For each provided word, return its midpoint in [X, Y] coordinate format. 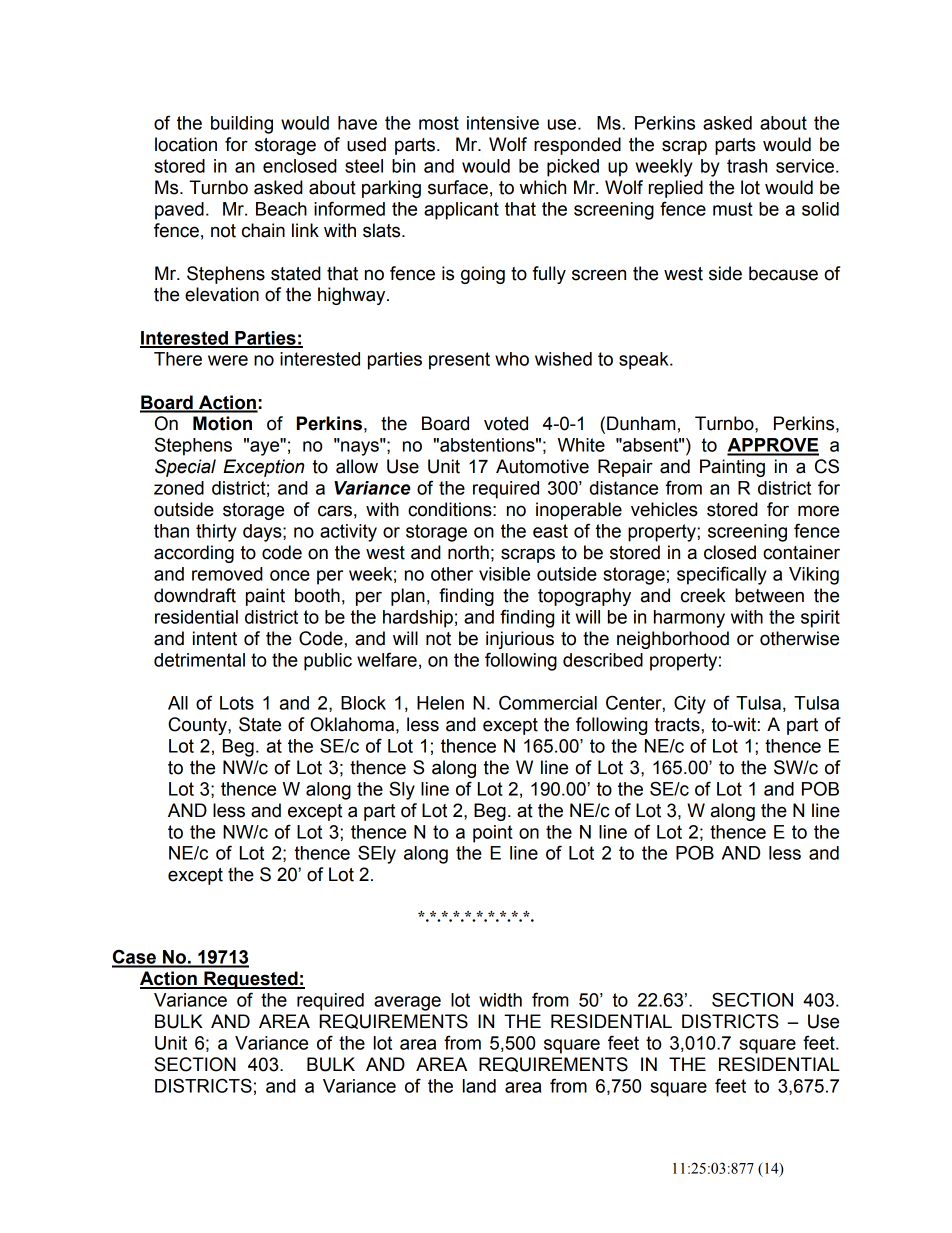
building [242, 125]
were [228, 360]
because [783, 273]
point [493, 834]
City [690, 704]
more [818, 511]
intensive [503, 123]
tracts [678, 725]
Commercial [548, 702]
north [468, 552]
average [407, 1003]
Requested [251, 980]
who [512, 359]
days [263, 533]
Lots [237, 703]
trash [747, 166]
